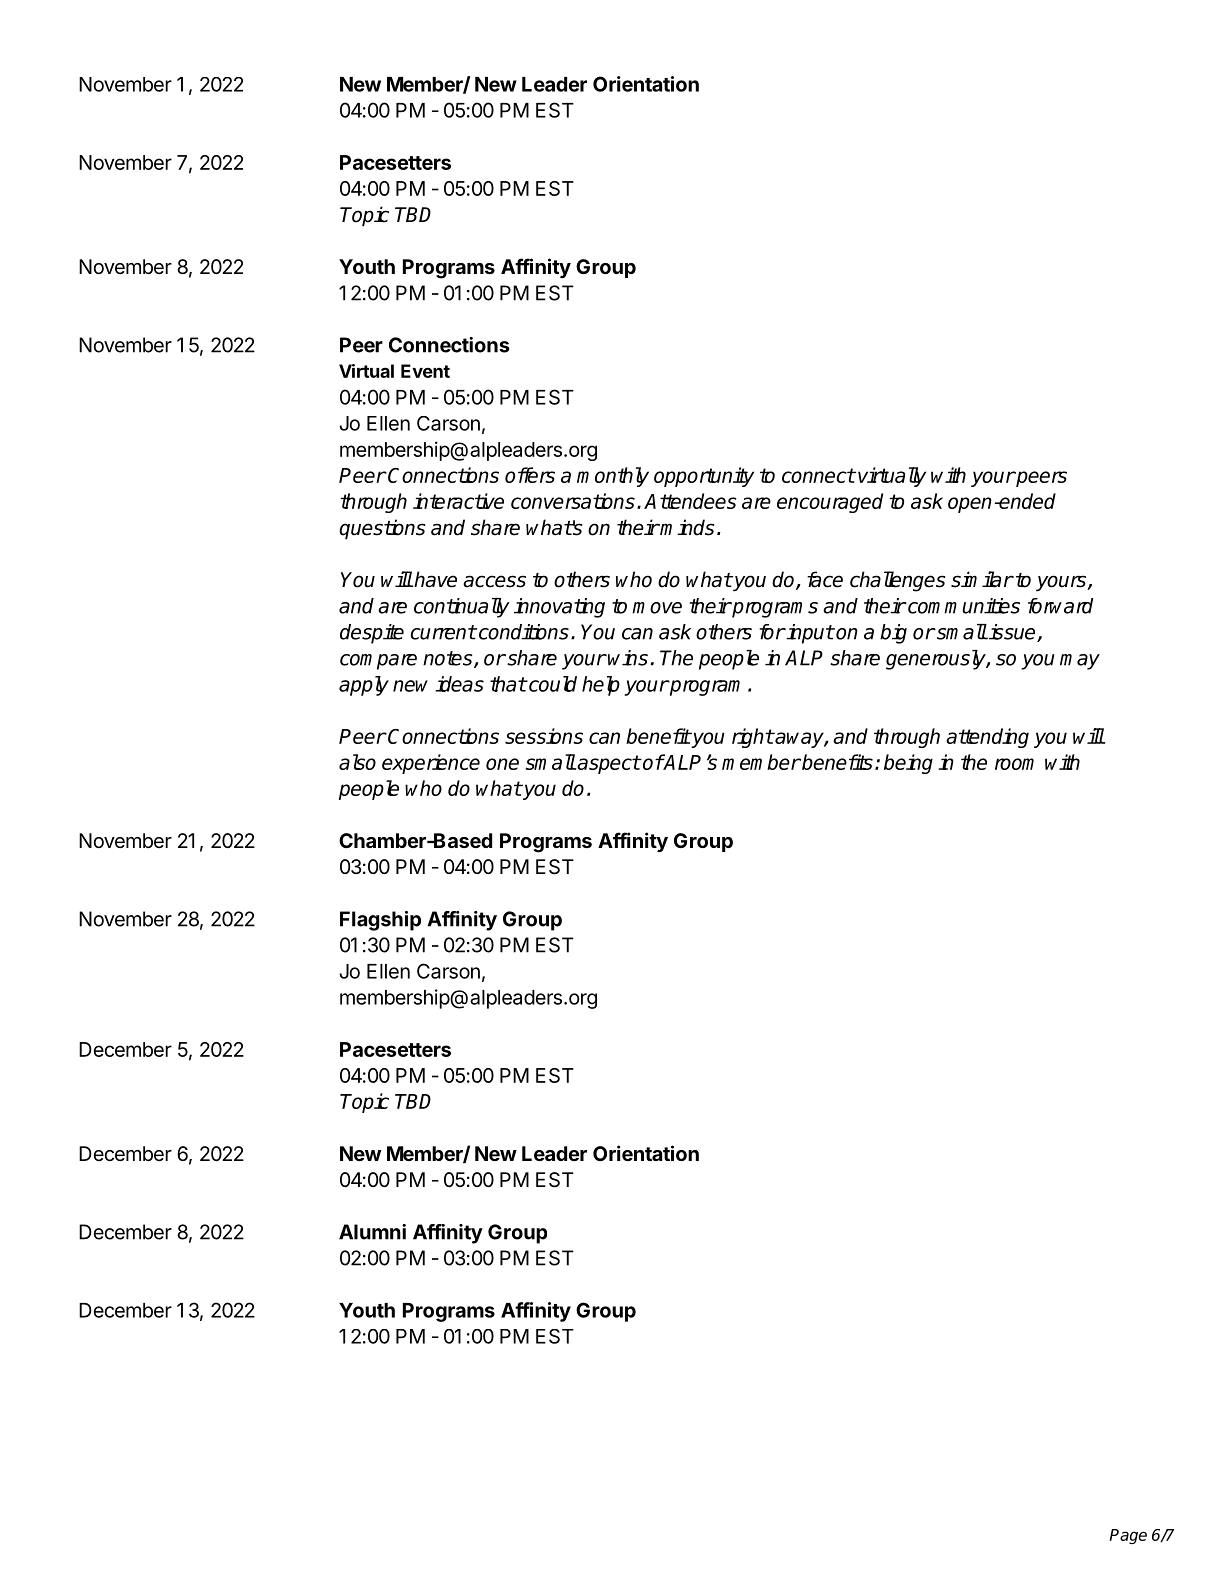  Describe the element at coordinates (1014, 764) in the image. I see `room` at that location.
